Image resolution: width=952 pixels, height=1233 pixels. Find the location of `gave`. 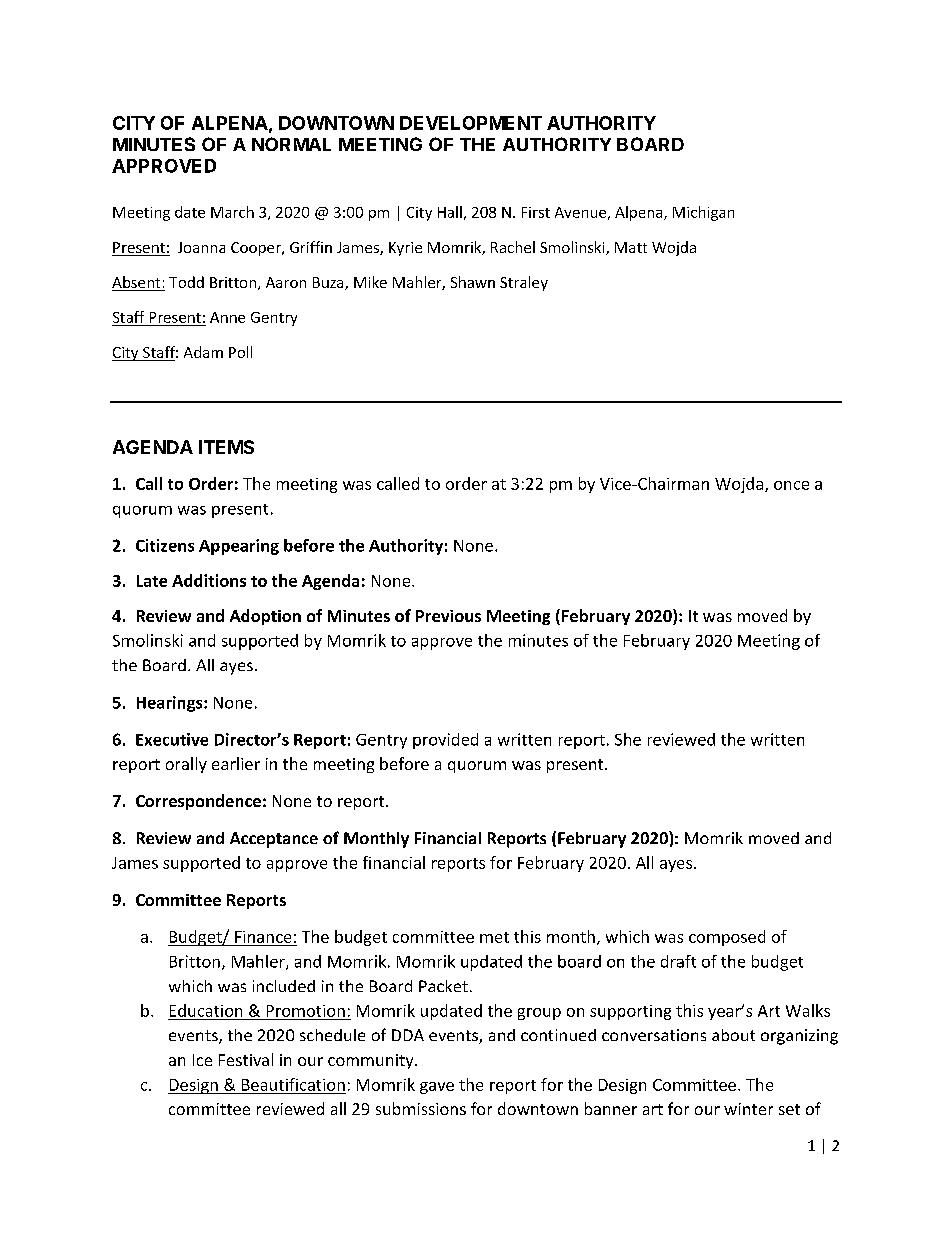

gave is located at coordinates (437, 1088).
